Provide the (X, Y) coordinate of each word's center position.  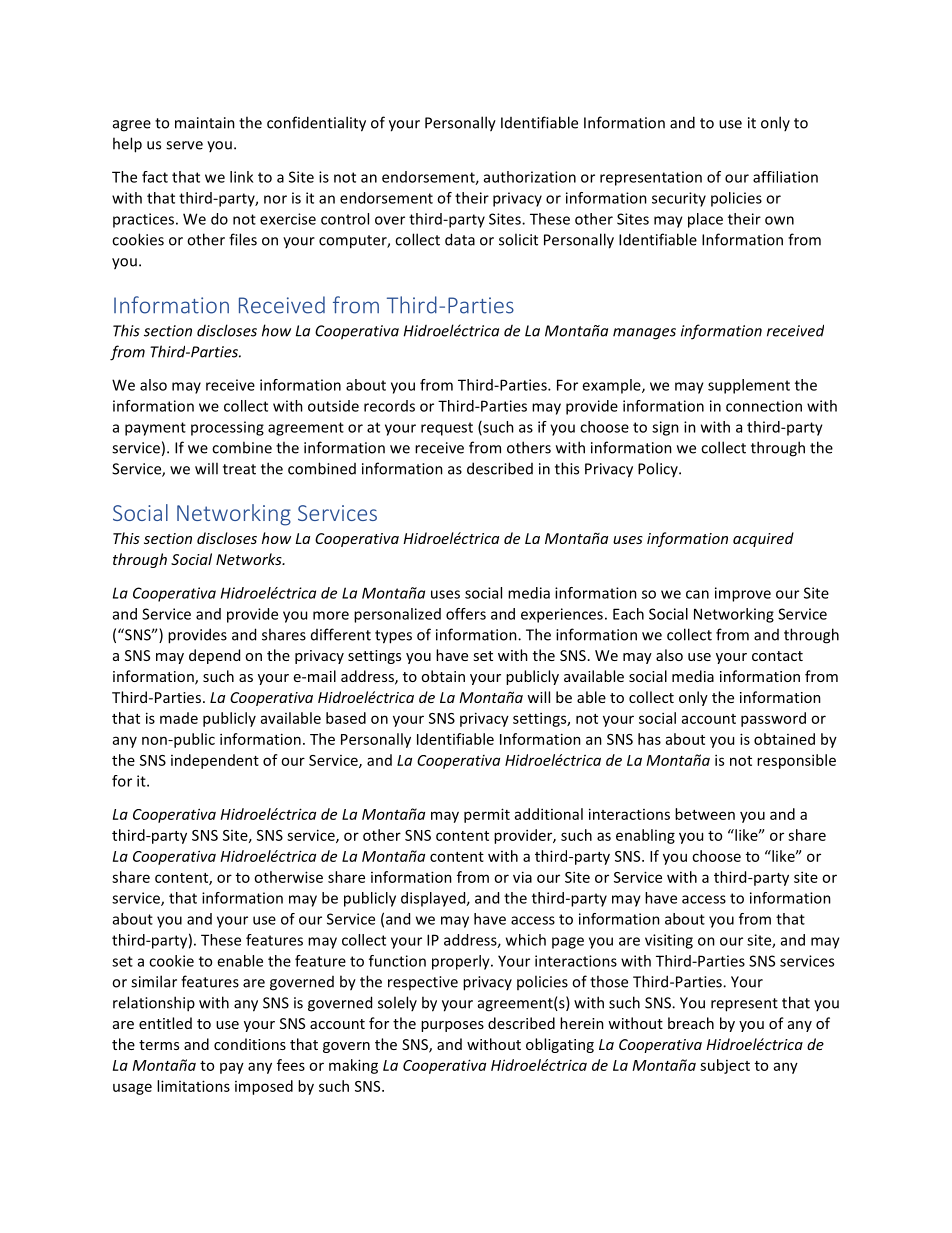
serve (184, 145)
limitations (193, 1086)
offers (466, 614)
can (697, 594)
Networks (250, 559)
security (679, 199)
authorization (530, 177)
